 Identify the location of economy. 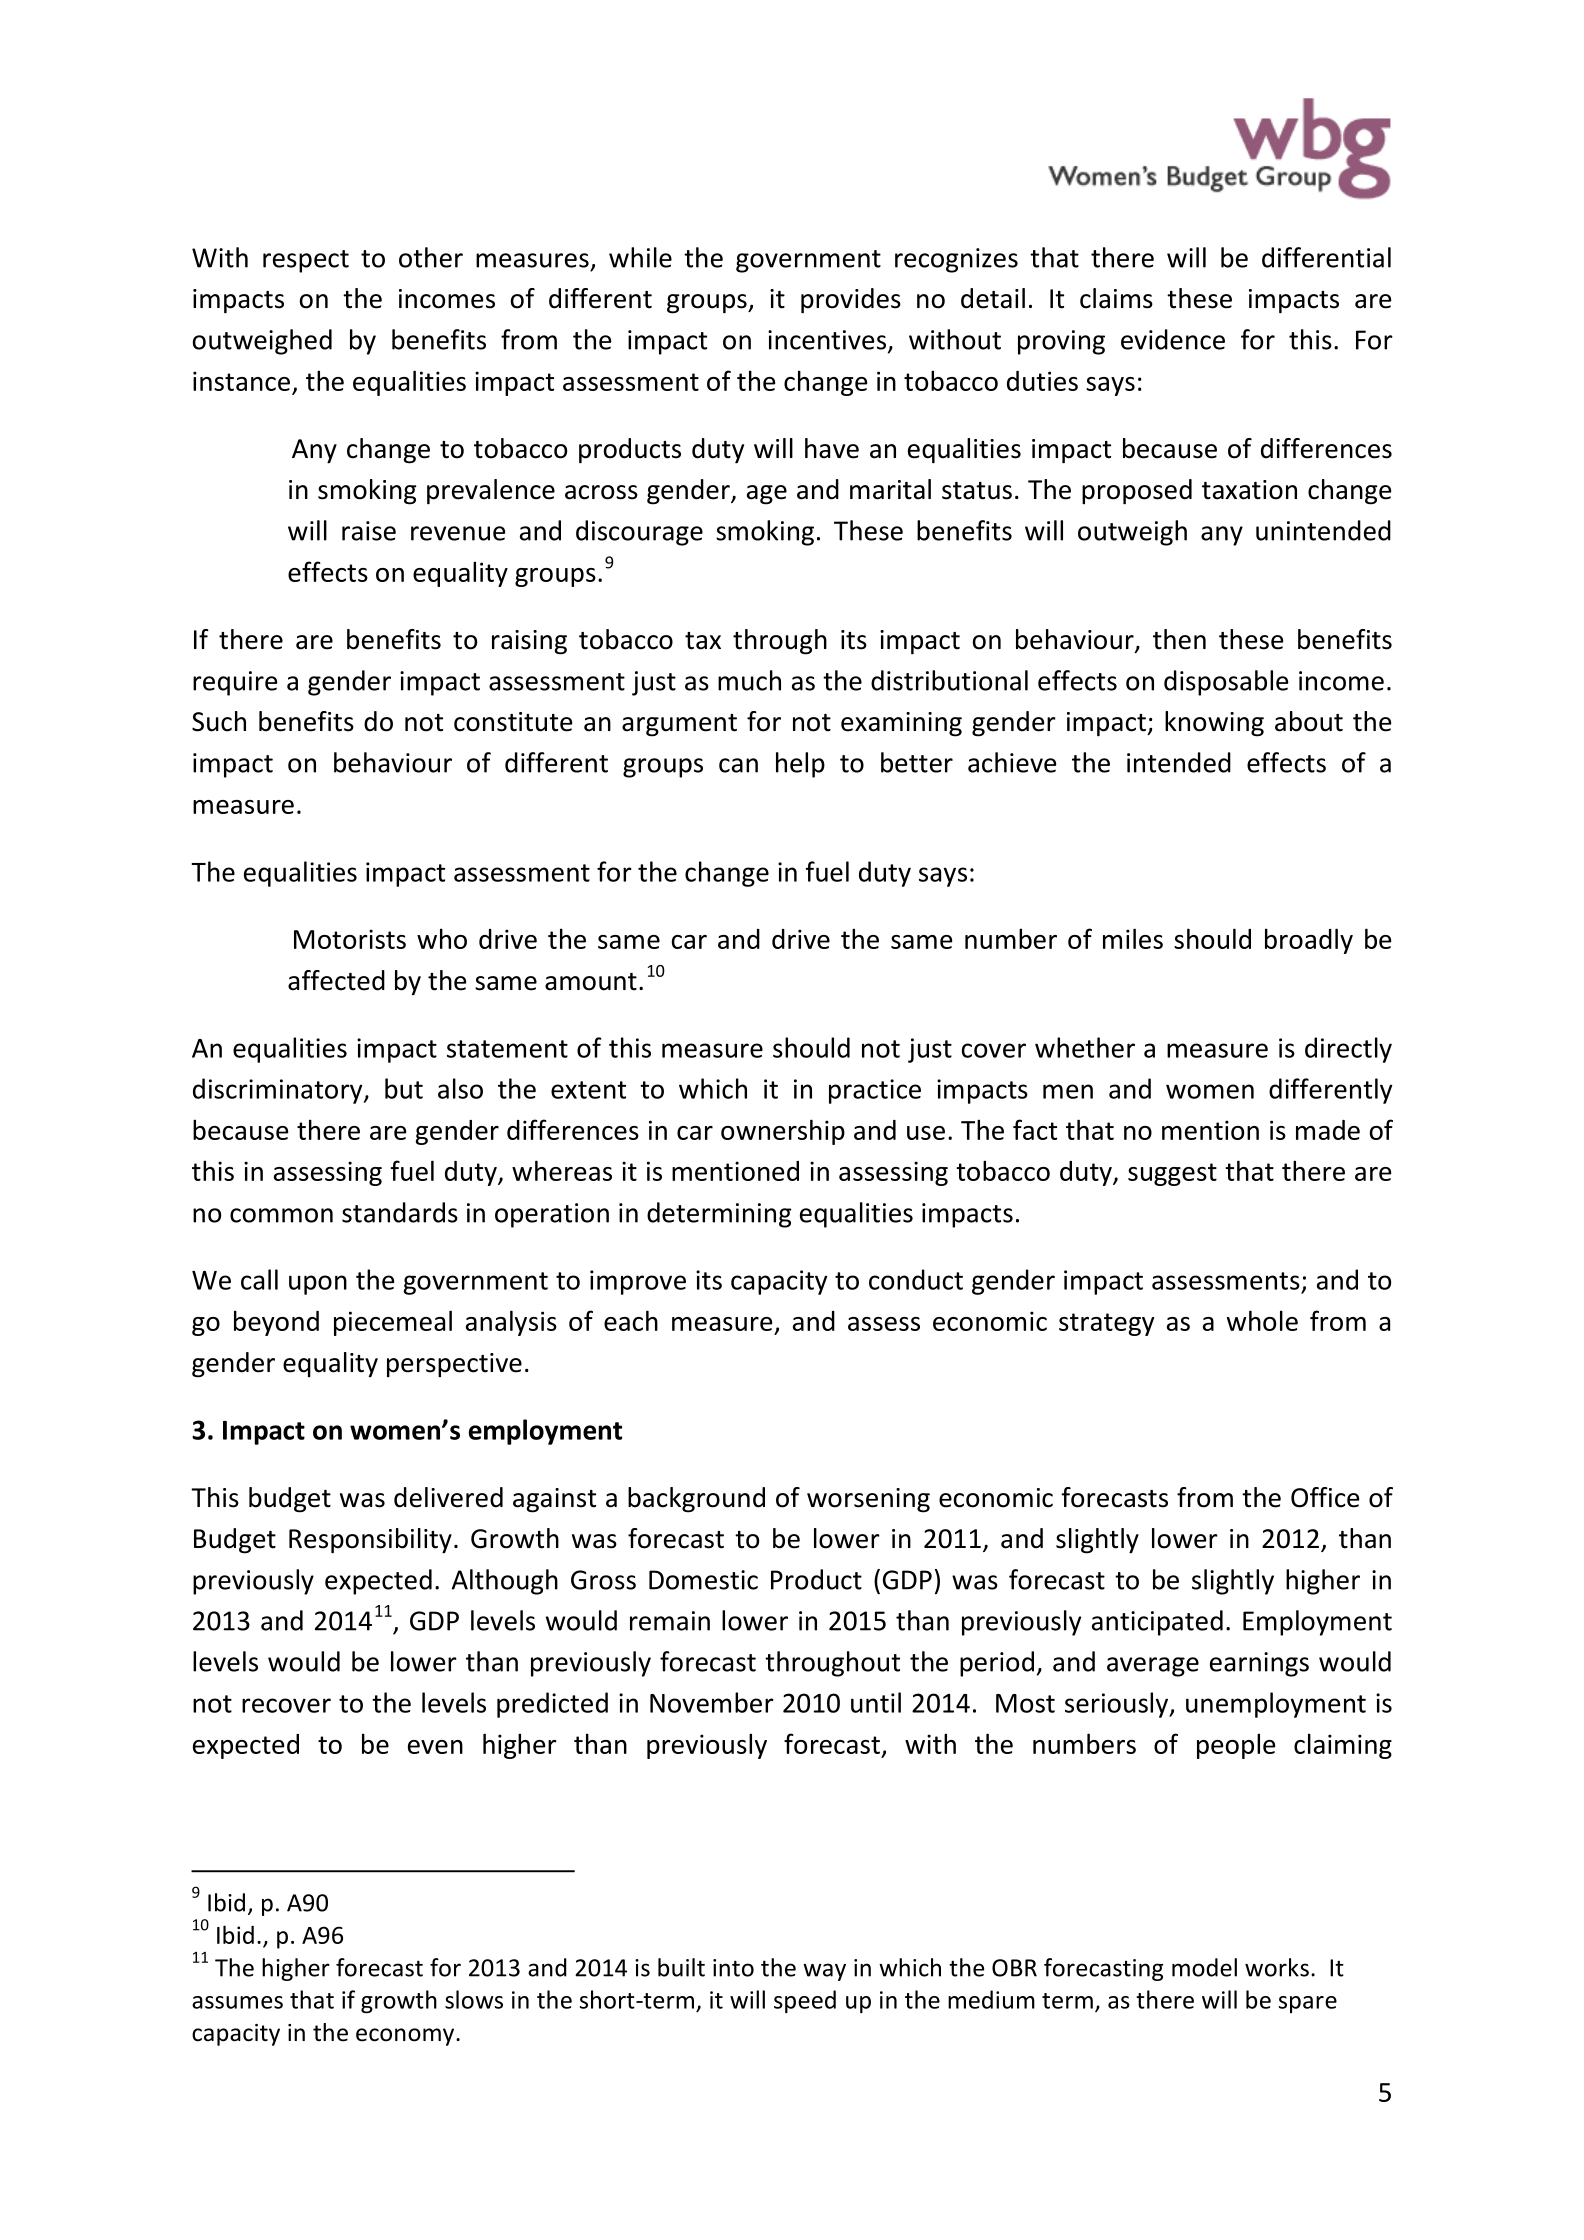
(406, 2037).
